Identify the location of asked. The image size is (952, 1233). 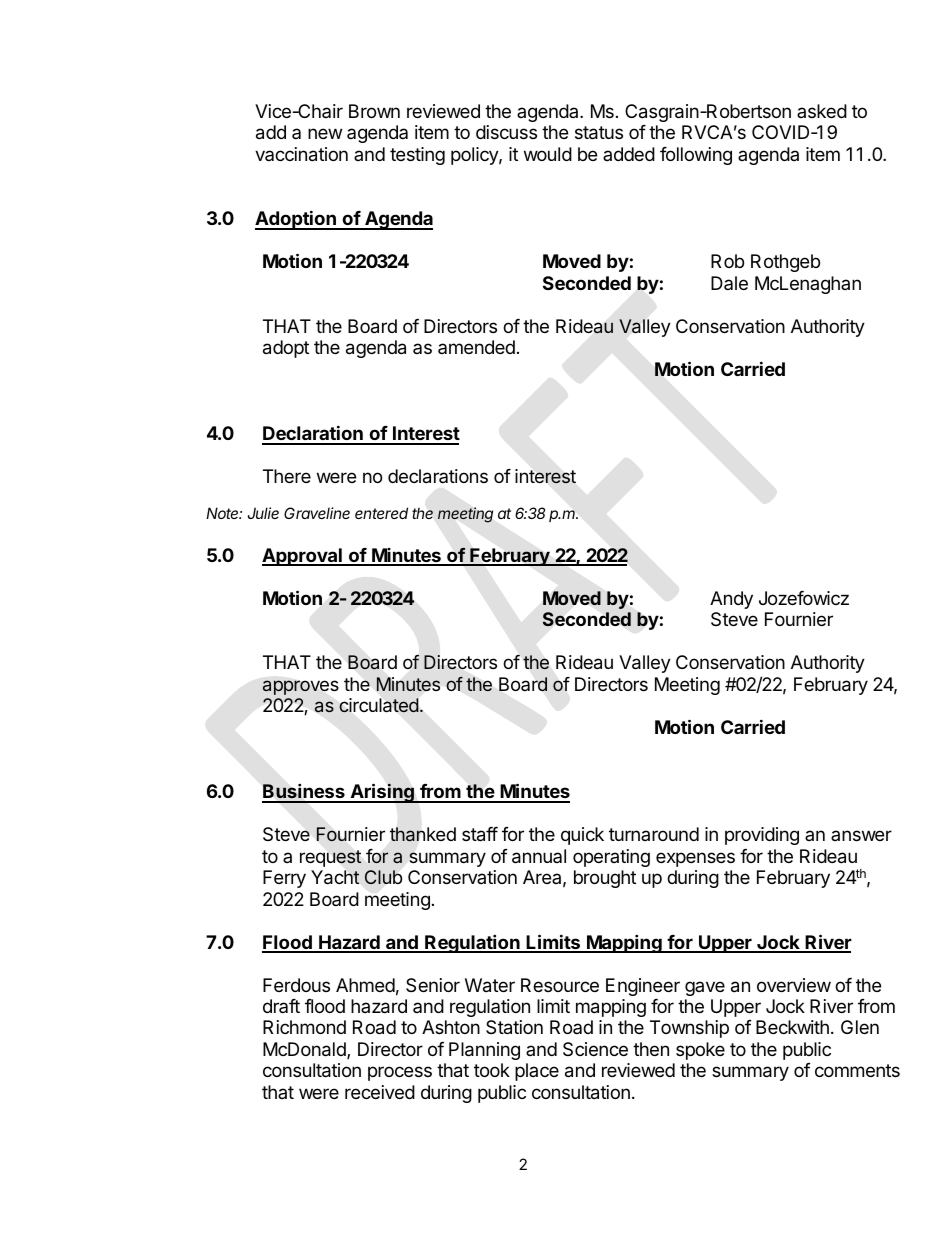
(822, 111).
